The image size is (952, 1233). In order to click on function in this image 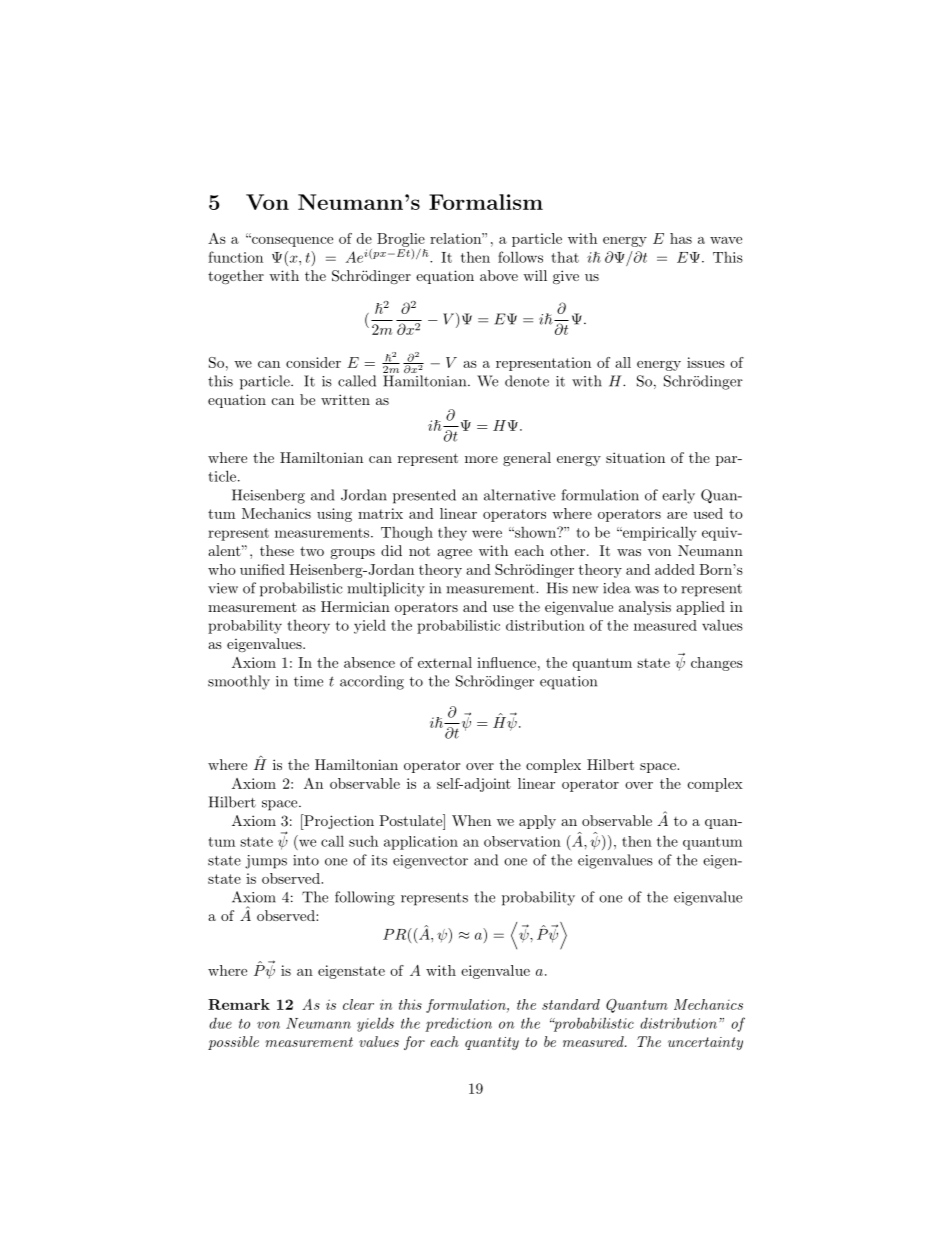, I will do `click(235, 257)`.
